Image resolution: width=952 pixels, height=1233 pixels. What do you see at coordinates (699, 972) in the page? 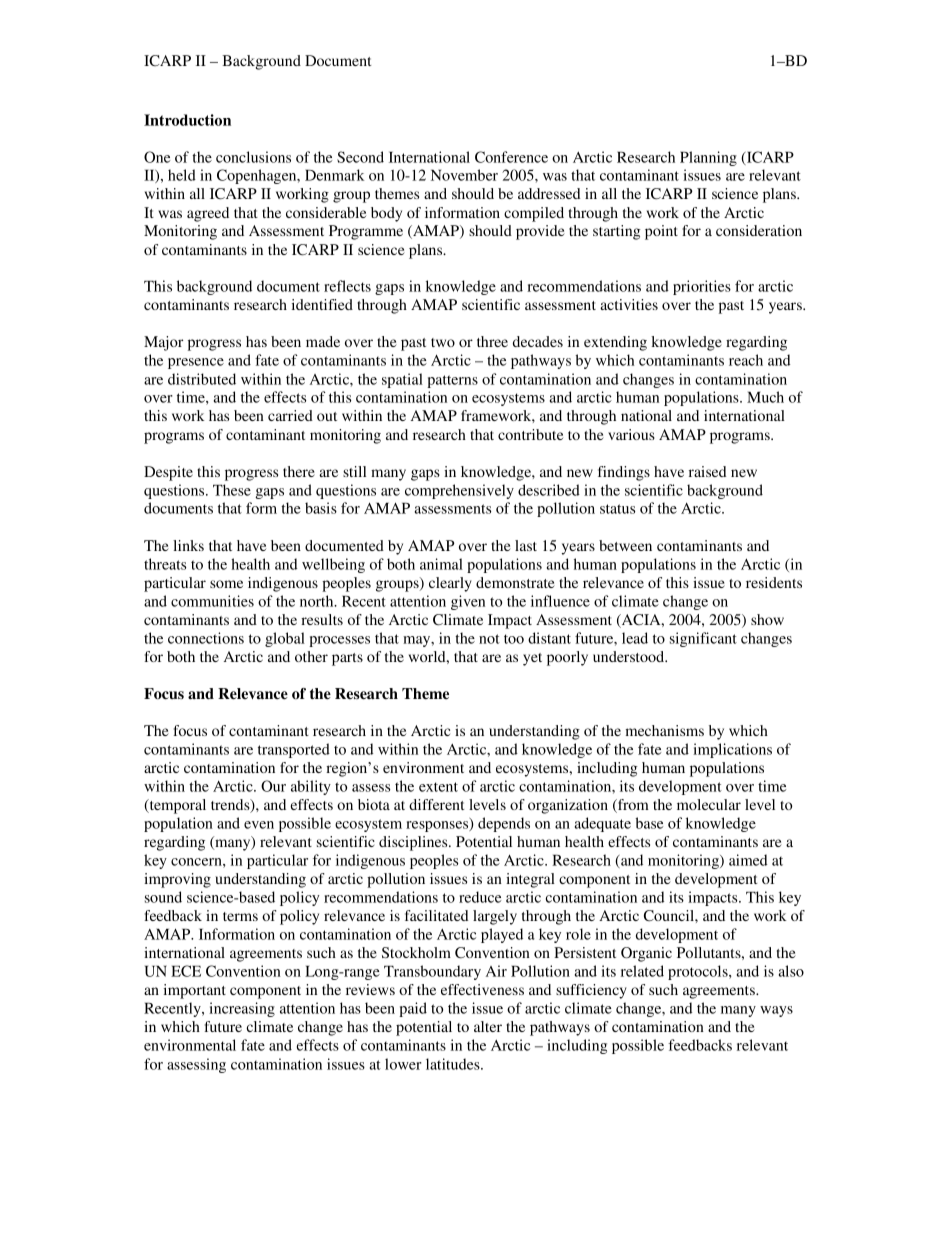
I see `protocols` at bounding box center [699, 972].
